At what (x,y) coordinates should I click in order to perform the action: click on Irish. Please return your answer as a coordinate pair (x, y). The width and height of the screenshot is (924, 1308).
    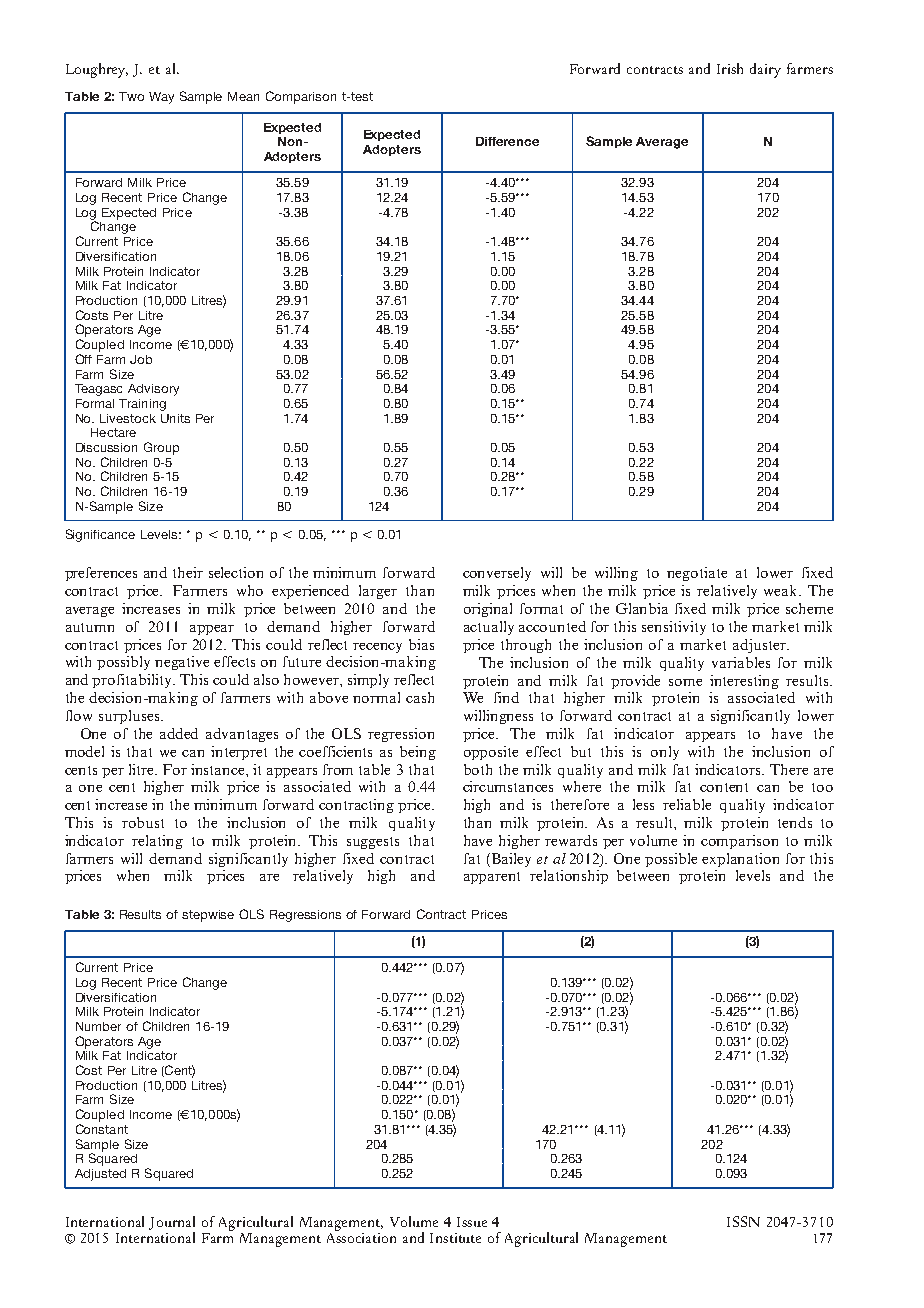
    Looking at the image, I should click on (730, 68).
